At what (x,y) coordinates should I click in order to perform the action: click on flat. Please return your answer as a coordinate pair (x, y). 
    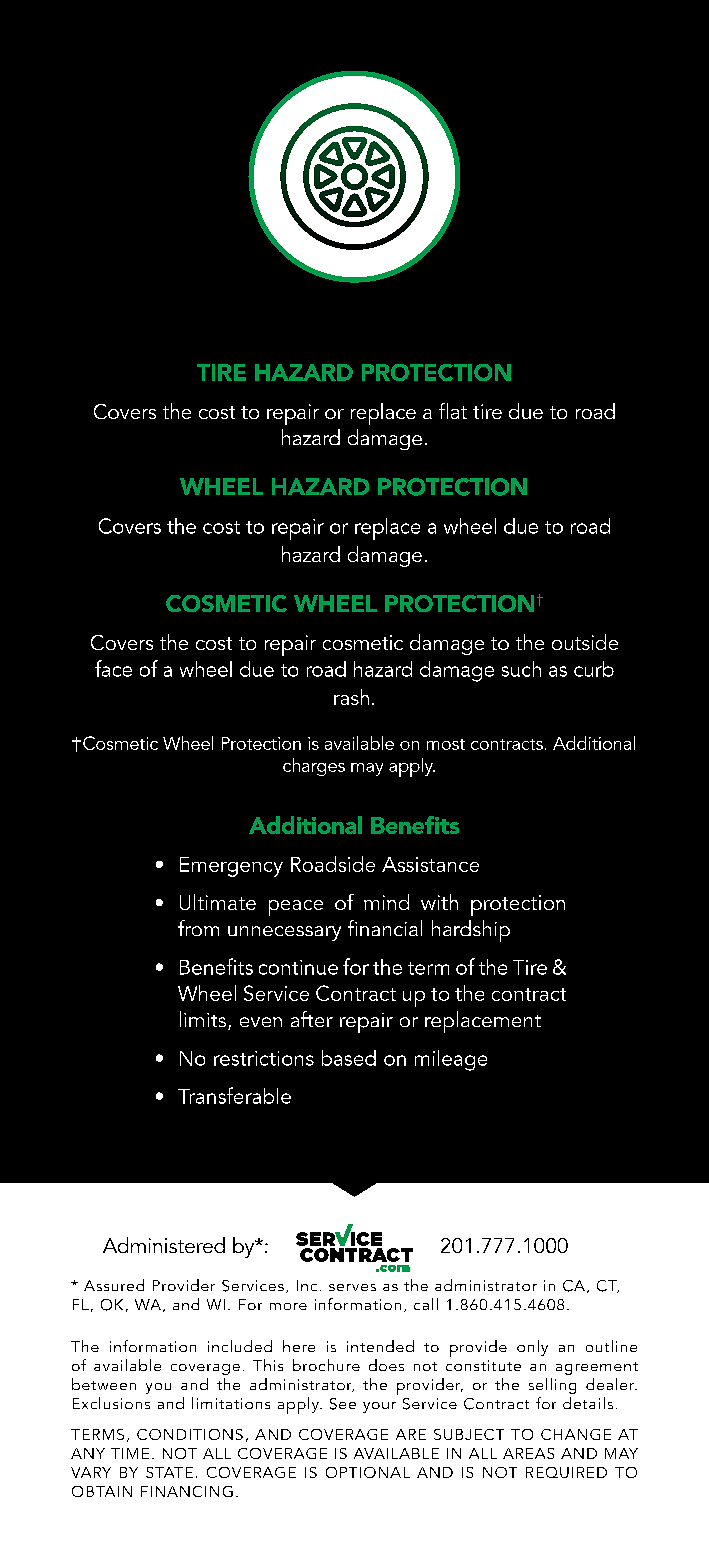
    Looking at the image, I should click on (453, 411).
